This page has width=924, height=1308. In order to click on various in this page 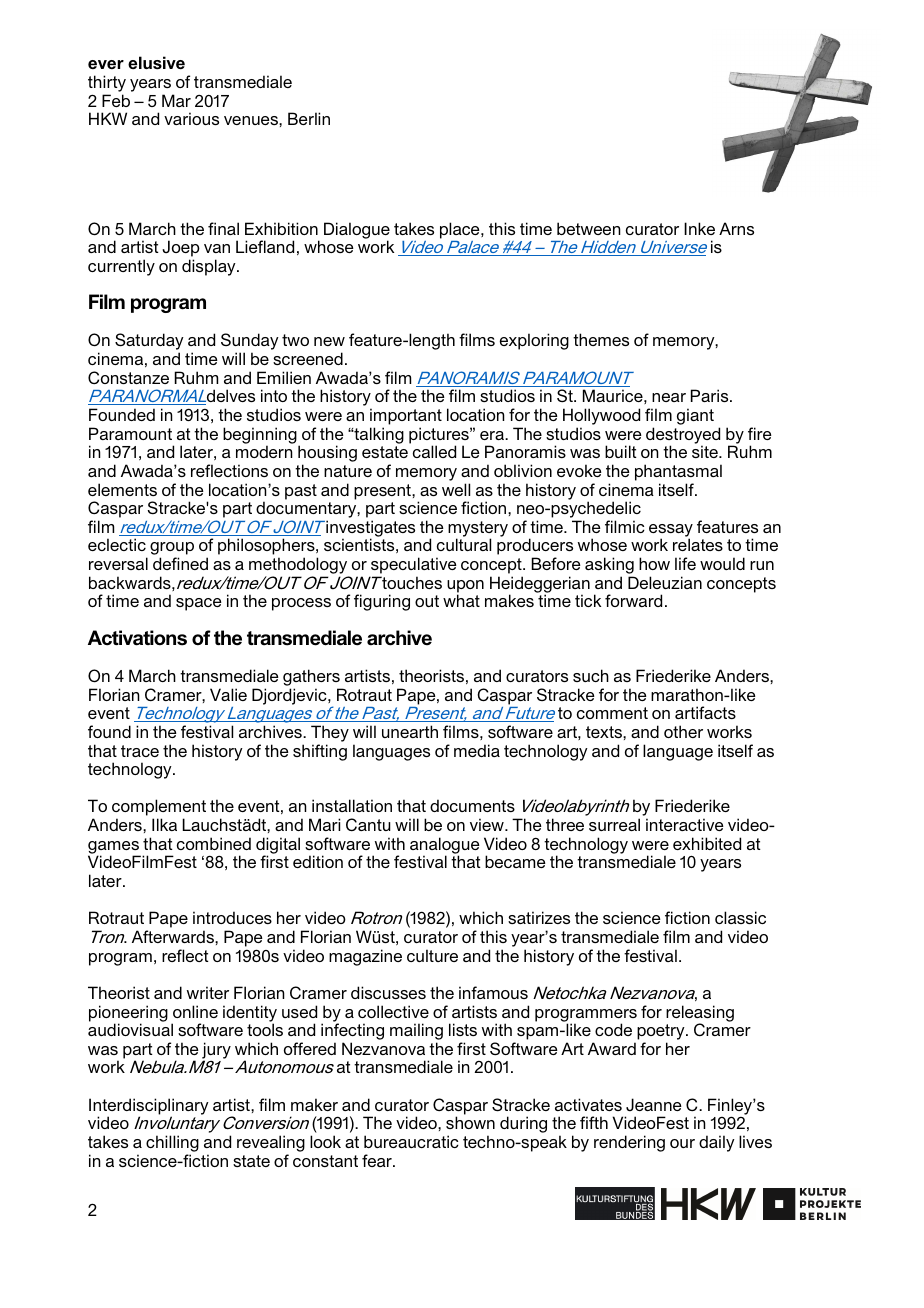, I will do `click(191, 118)`.
